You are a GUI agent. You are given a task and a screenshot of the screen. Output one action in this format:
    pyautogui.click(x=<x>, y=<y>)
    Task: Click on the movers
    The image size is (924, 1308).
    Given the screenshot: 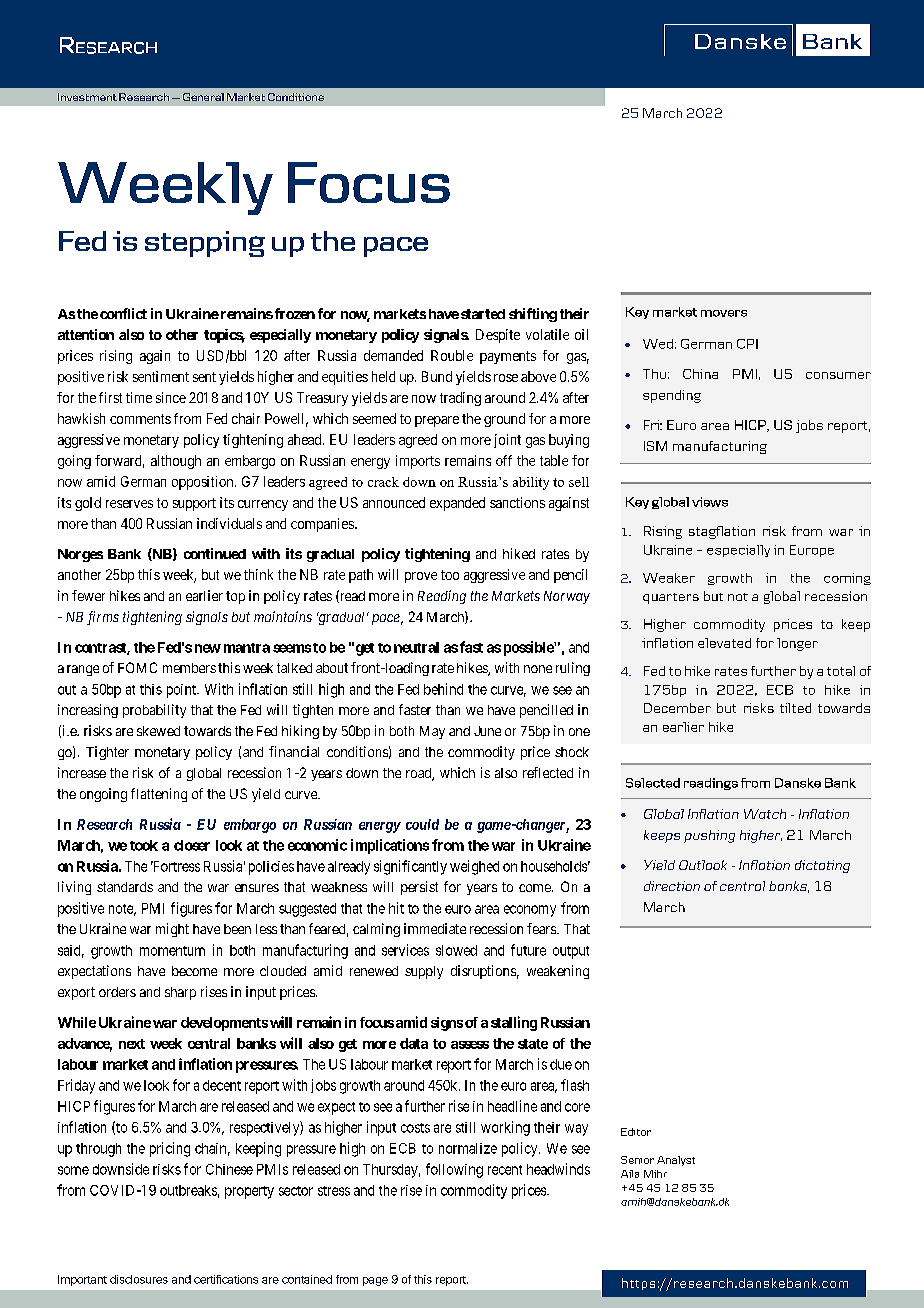 What is the action you would take?
    pyautogui.click(x=724, y=313)
